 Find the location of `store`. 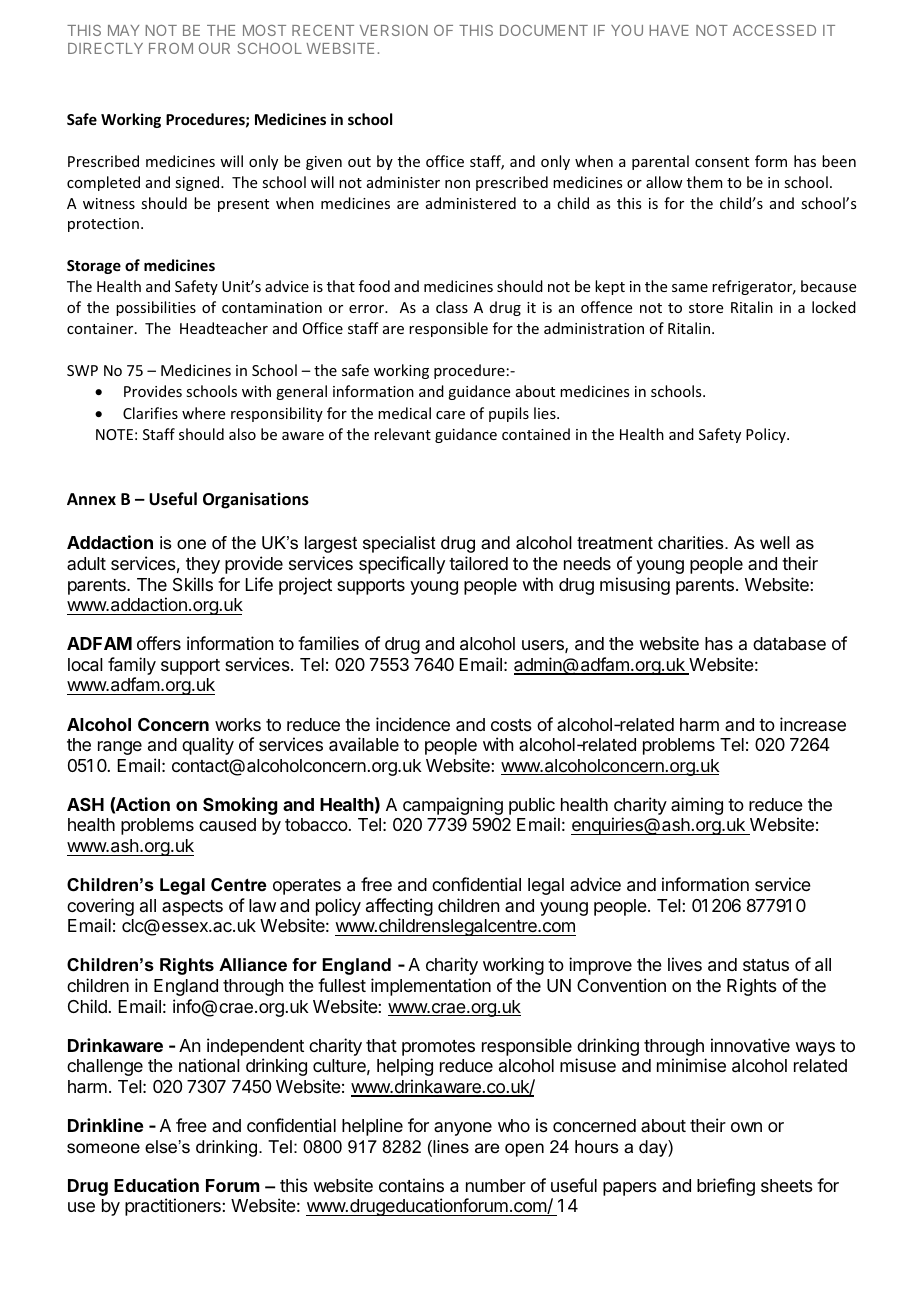

store is located at coordinates (706, 308).
